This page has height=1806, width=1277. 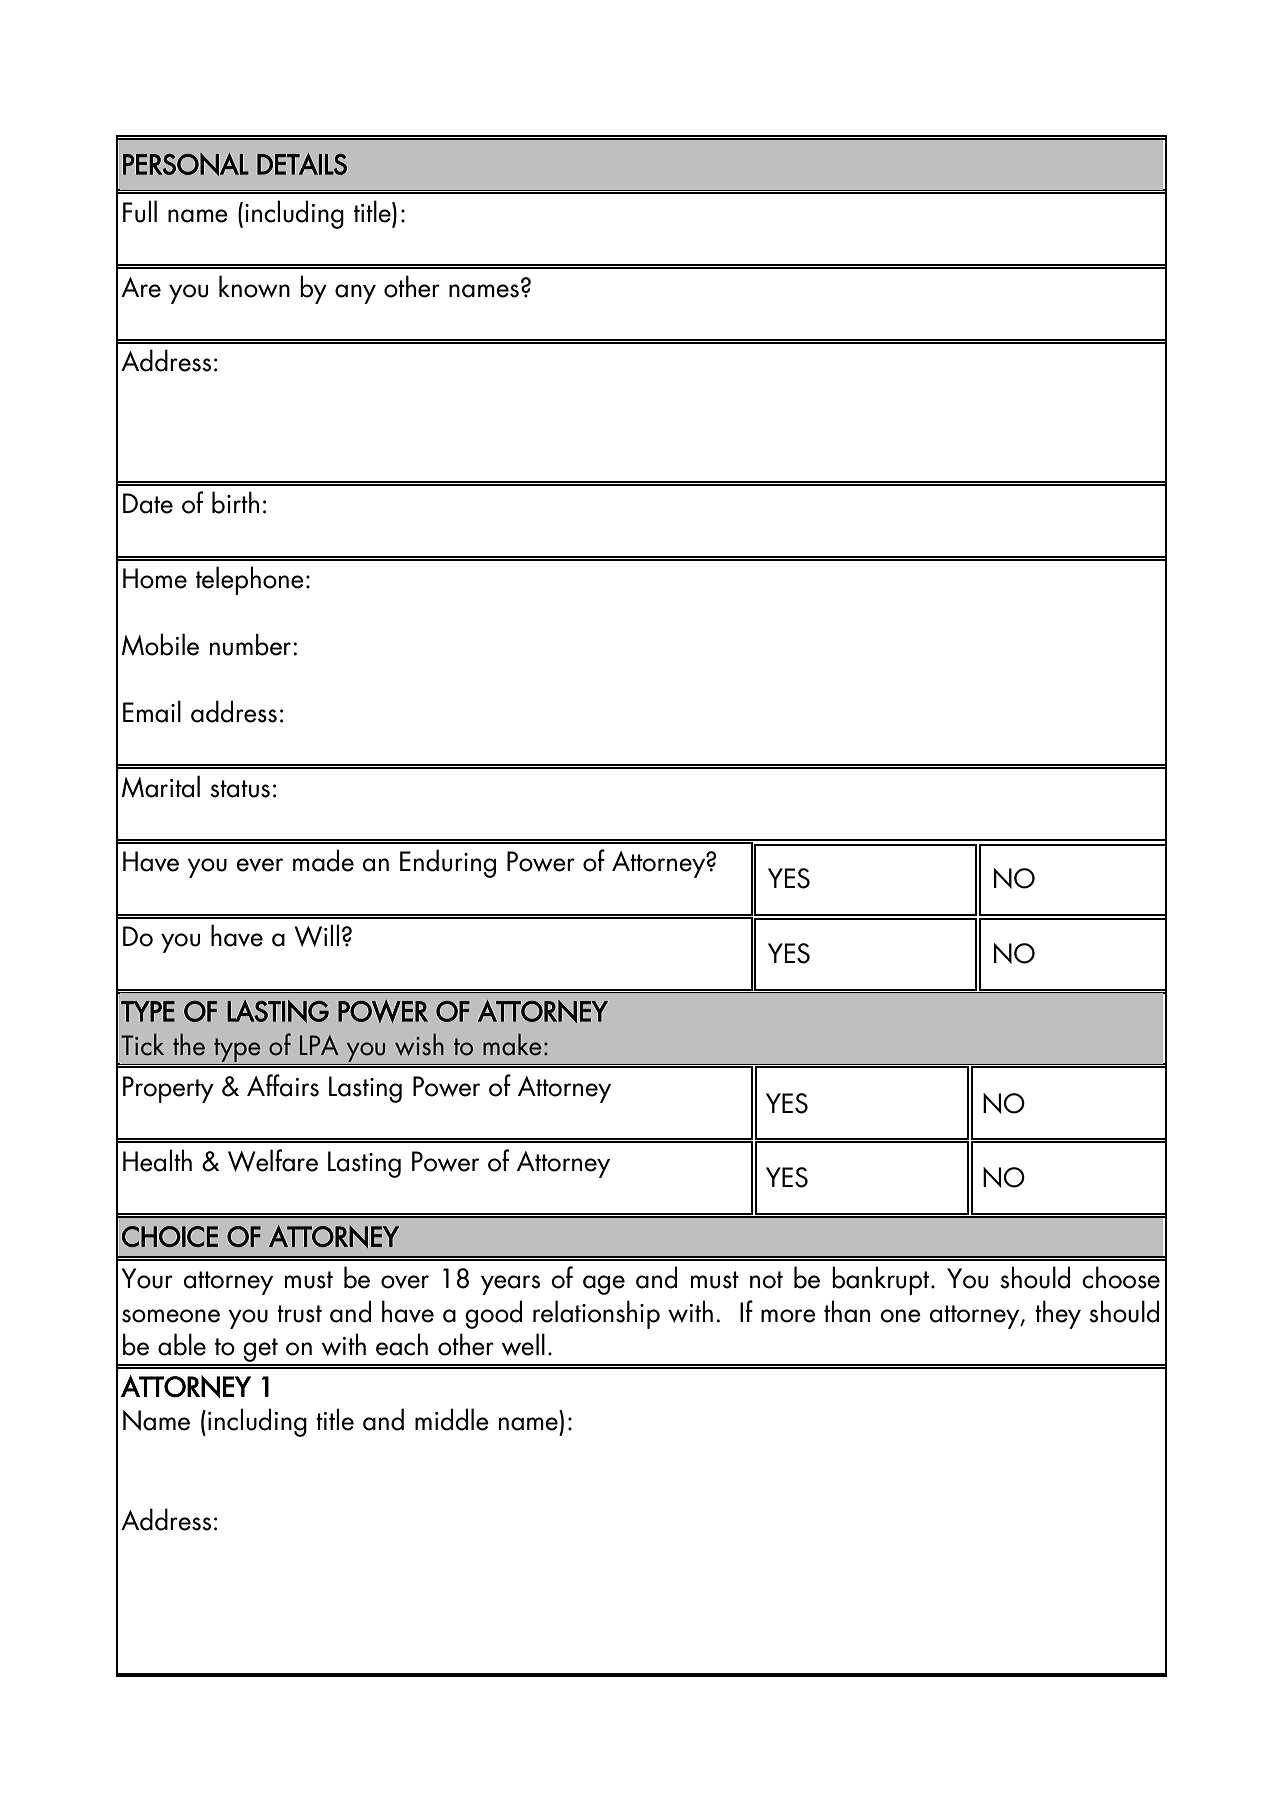 What do you see at coordinates (302, 164) in the page?
I see `DETAILS` at bounding box center [302, 164].
